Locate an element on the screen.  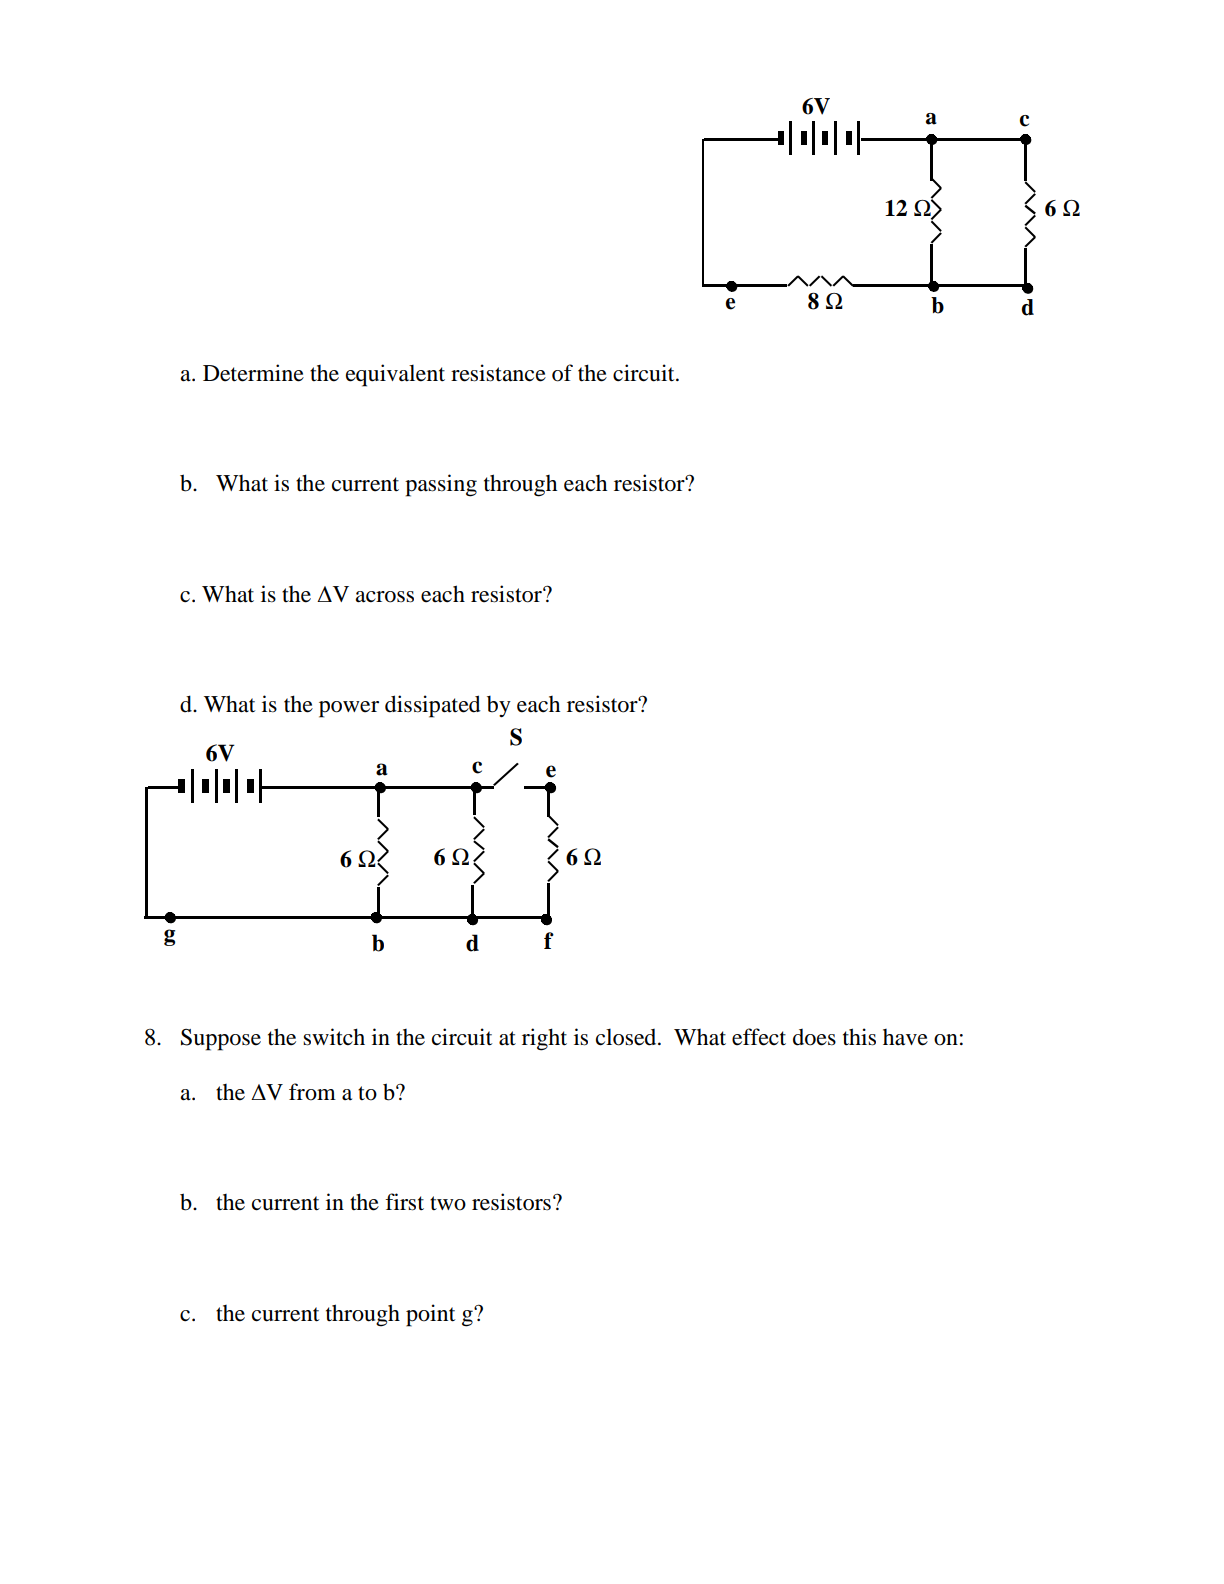
closed is located at coordinates (627, 1037).
